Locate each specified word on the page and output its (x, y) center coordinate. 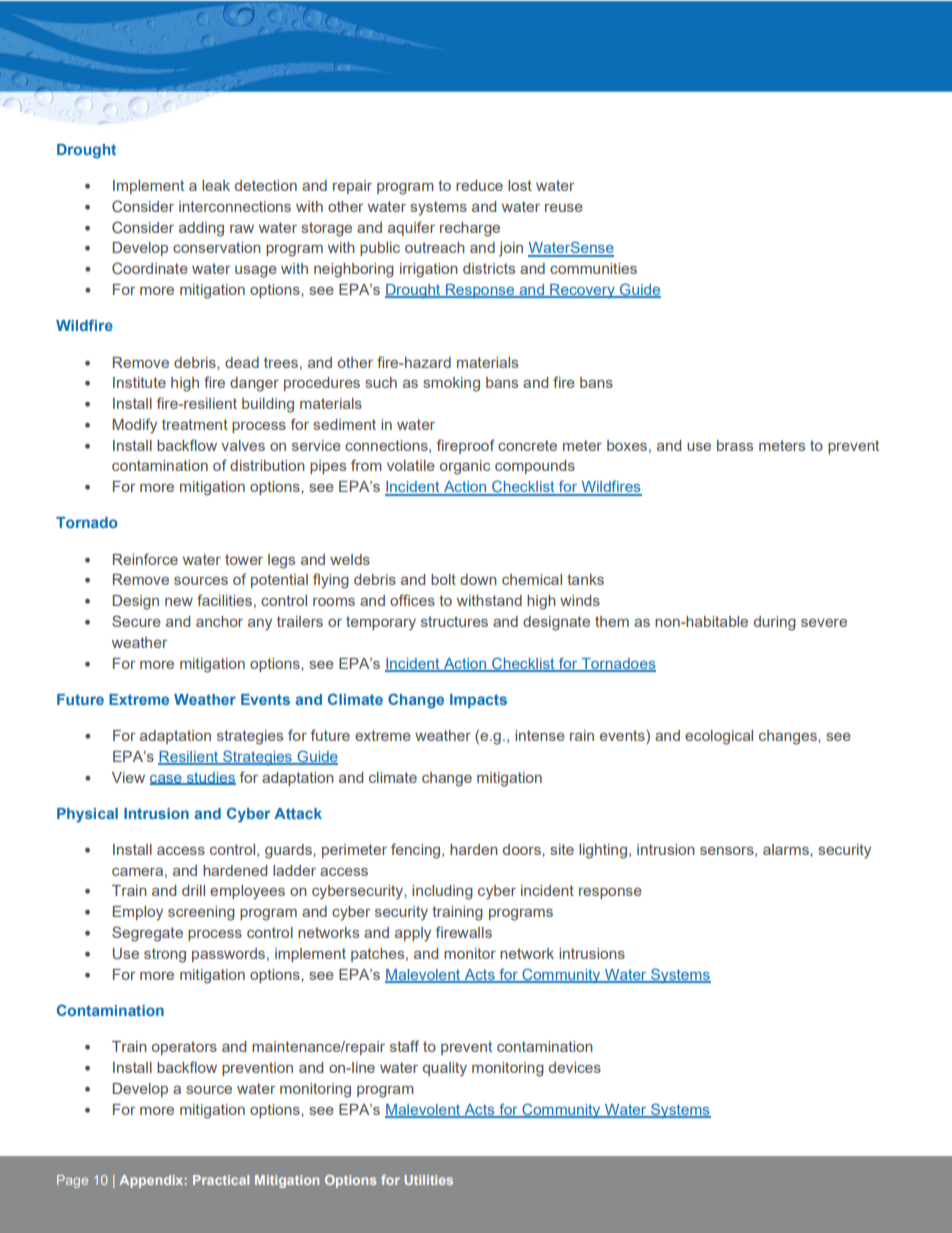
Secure (136, 621)
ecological (719, 737)
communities (593, 268)
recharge (470, 229)
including (442, 892)
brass (735, 445)
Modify (135, 426)
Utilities (429, 1180)
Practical (221, 1180)
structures (454, 621)
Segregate (147, 934)
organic (465, 467)
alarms (787, 849)
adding (201, 229)
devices (575, 1067)
